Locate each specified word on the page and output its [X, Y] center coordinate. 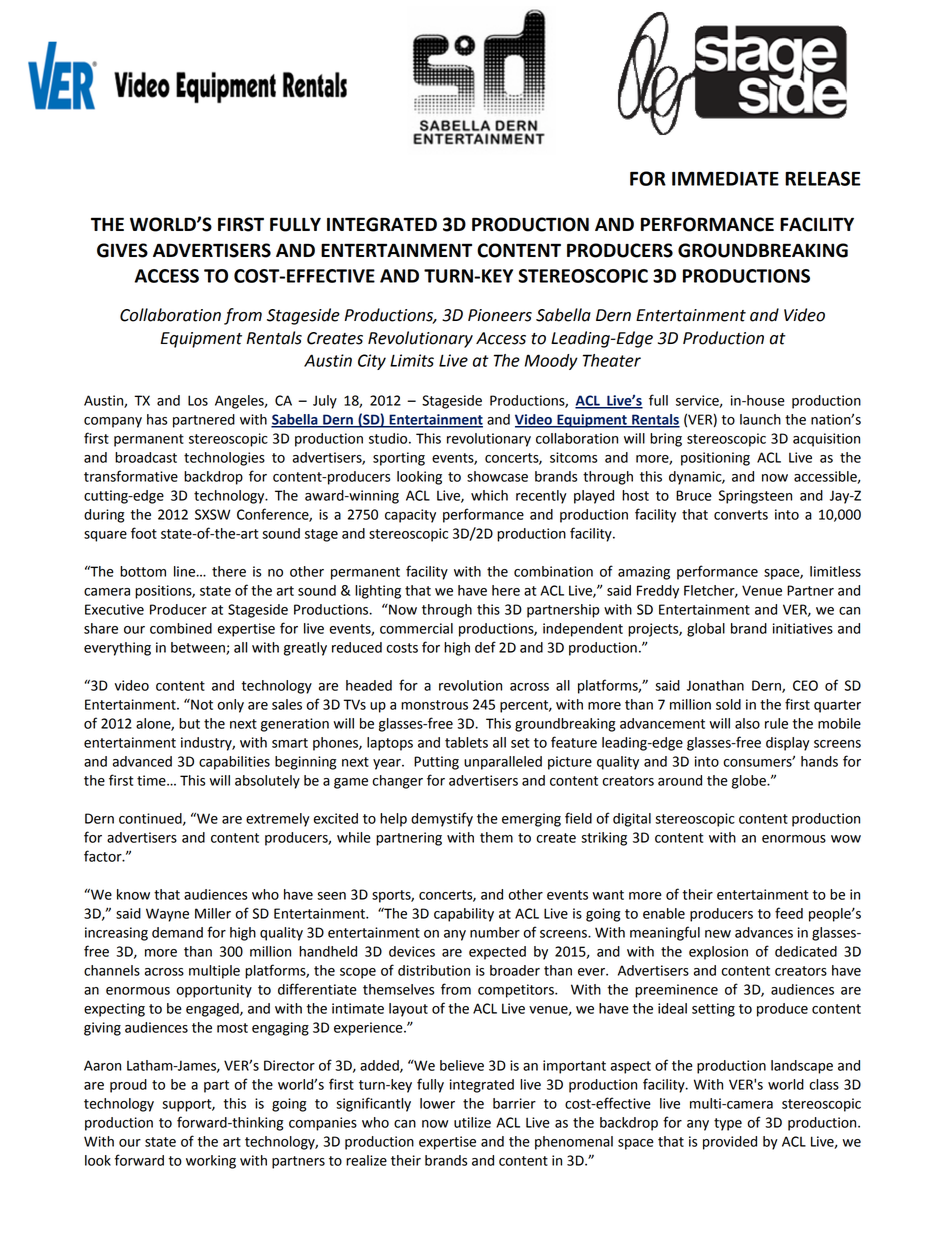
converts [741, 515]
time [152, 780]
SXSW [212, 514]
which [489, 495]
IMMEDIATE [725, 179]
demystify [442, 819]
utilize [472, 1122]
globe [750, 782]
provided [730, 1143]
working [211, 1162]
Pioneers [500, 315]
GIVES [122, 250]
